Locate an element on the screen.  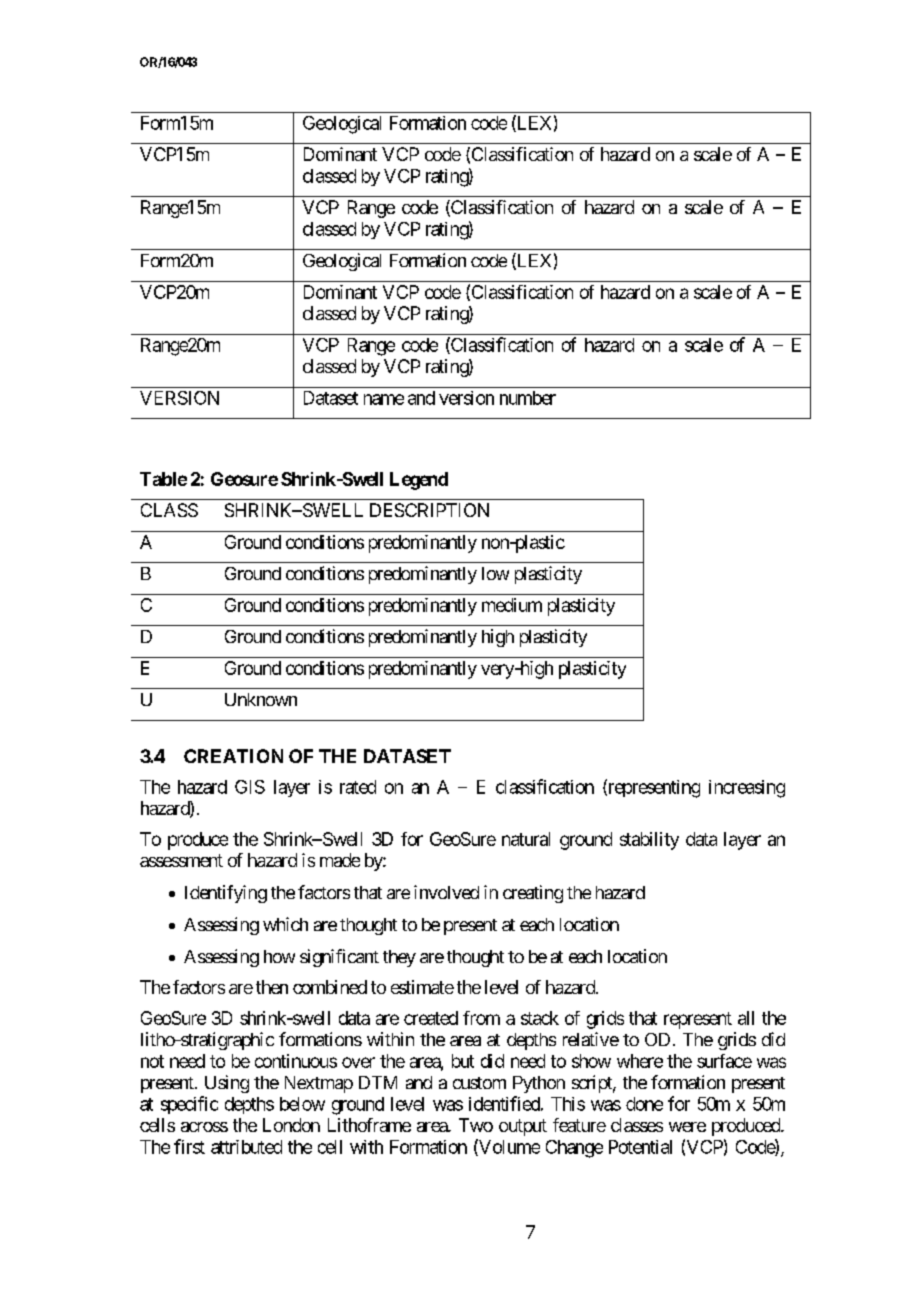
medium is located at coordinates (512, 605).
